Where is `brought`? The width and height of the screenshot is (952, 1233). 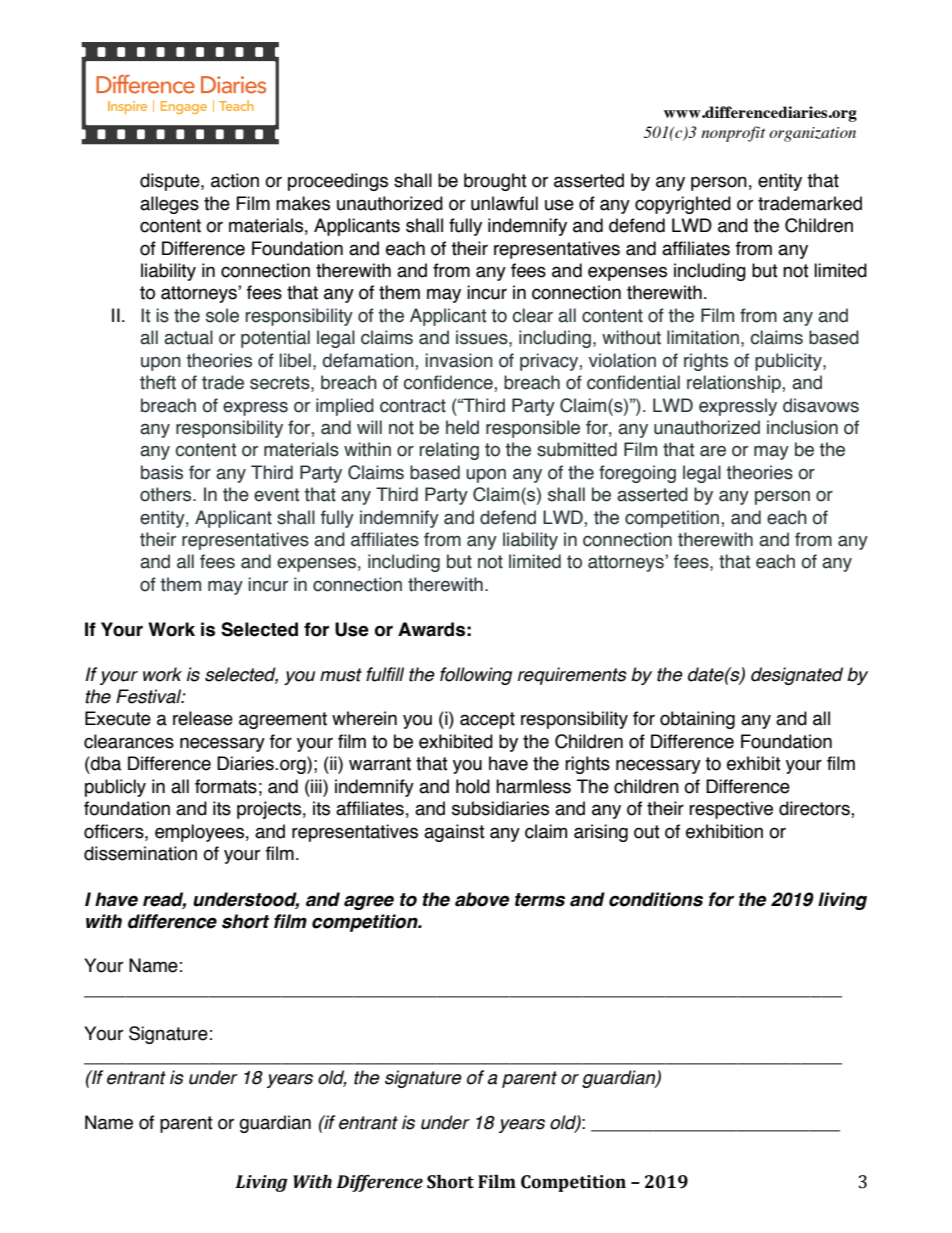 brought is located at coordinates (495, 182).
